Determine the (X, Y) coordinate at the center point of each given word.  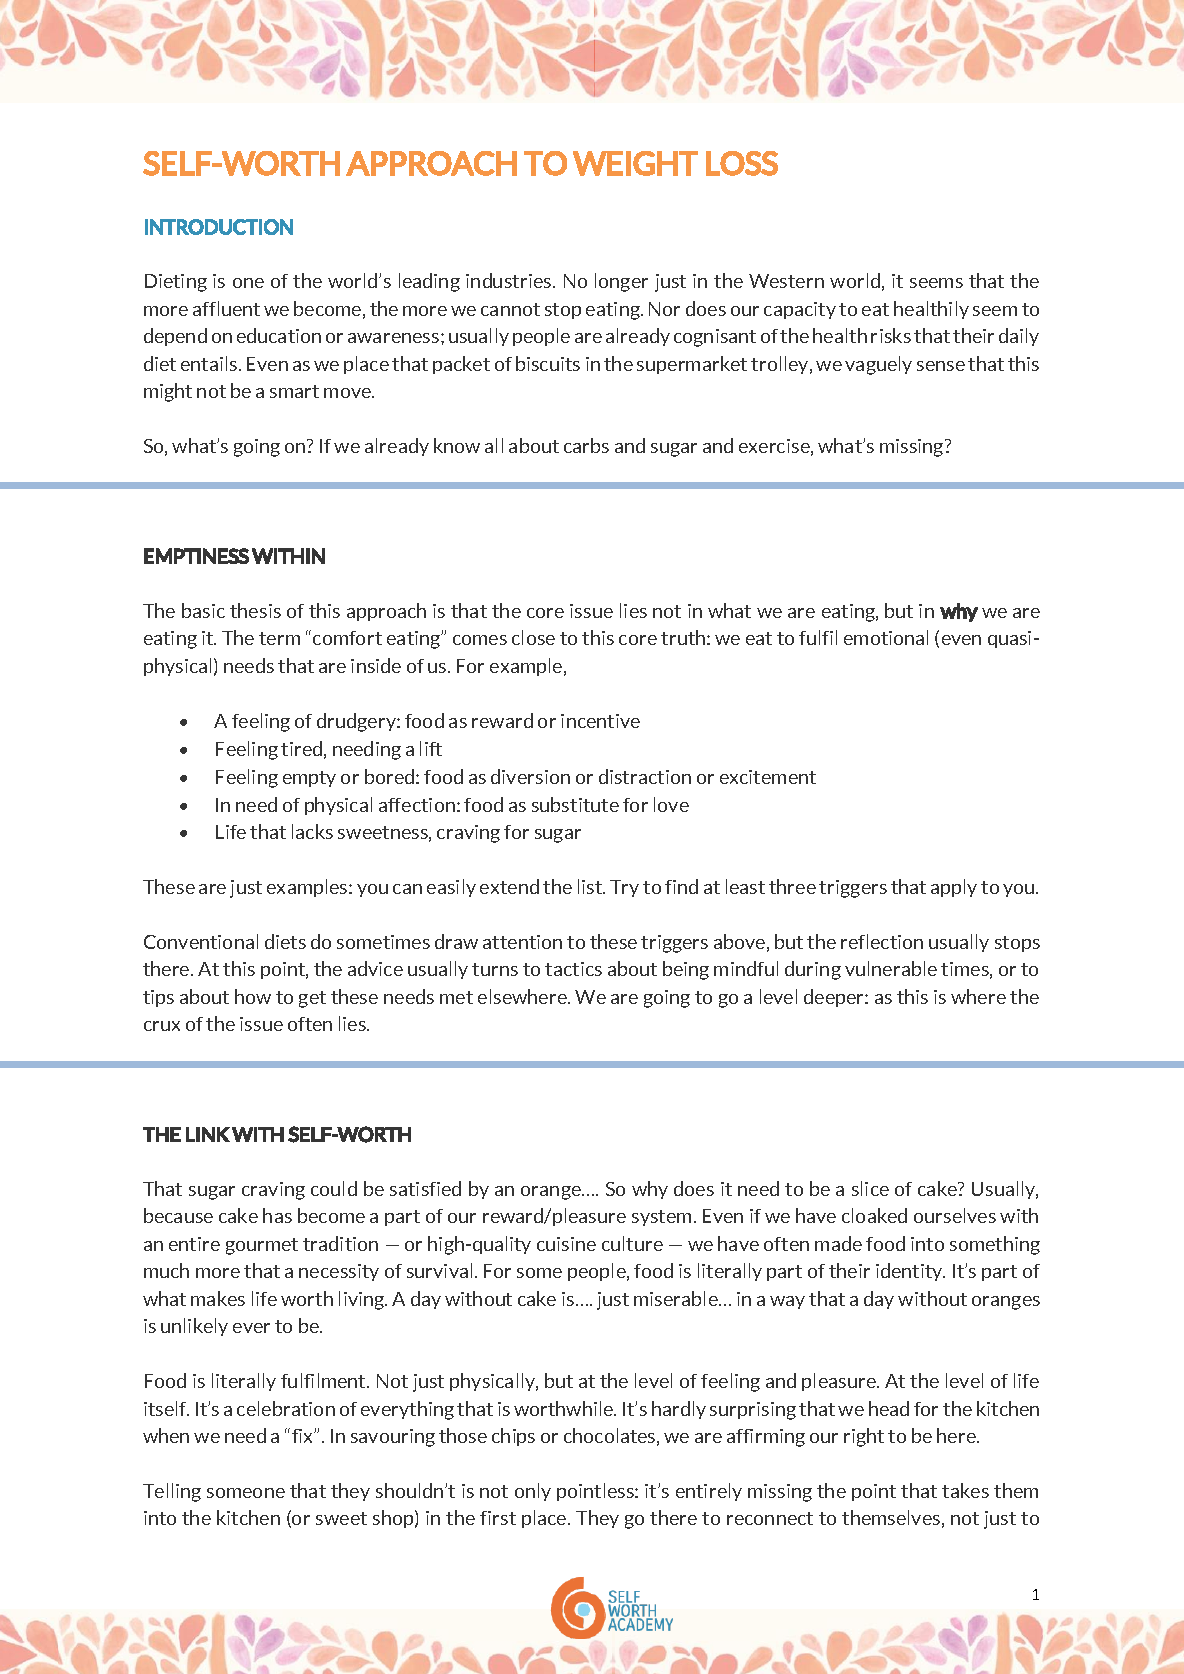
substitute (575, 804)
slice (870, 1188)
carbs (586, 445)
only (533, 1492)
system (661, 1218)
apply (954, 888)
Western (786, 281)
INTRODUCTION (219, 227)
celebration (286, 1408)
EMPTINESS (196, 556)
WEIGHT (635, 163)
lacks (312, 831)
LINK (208, 1134)
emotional (886, 637)
